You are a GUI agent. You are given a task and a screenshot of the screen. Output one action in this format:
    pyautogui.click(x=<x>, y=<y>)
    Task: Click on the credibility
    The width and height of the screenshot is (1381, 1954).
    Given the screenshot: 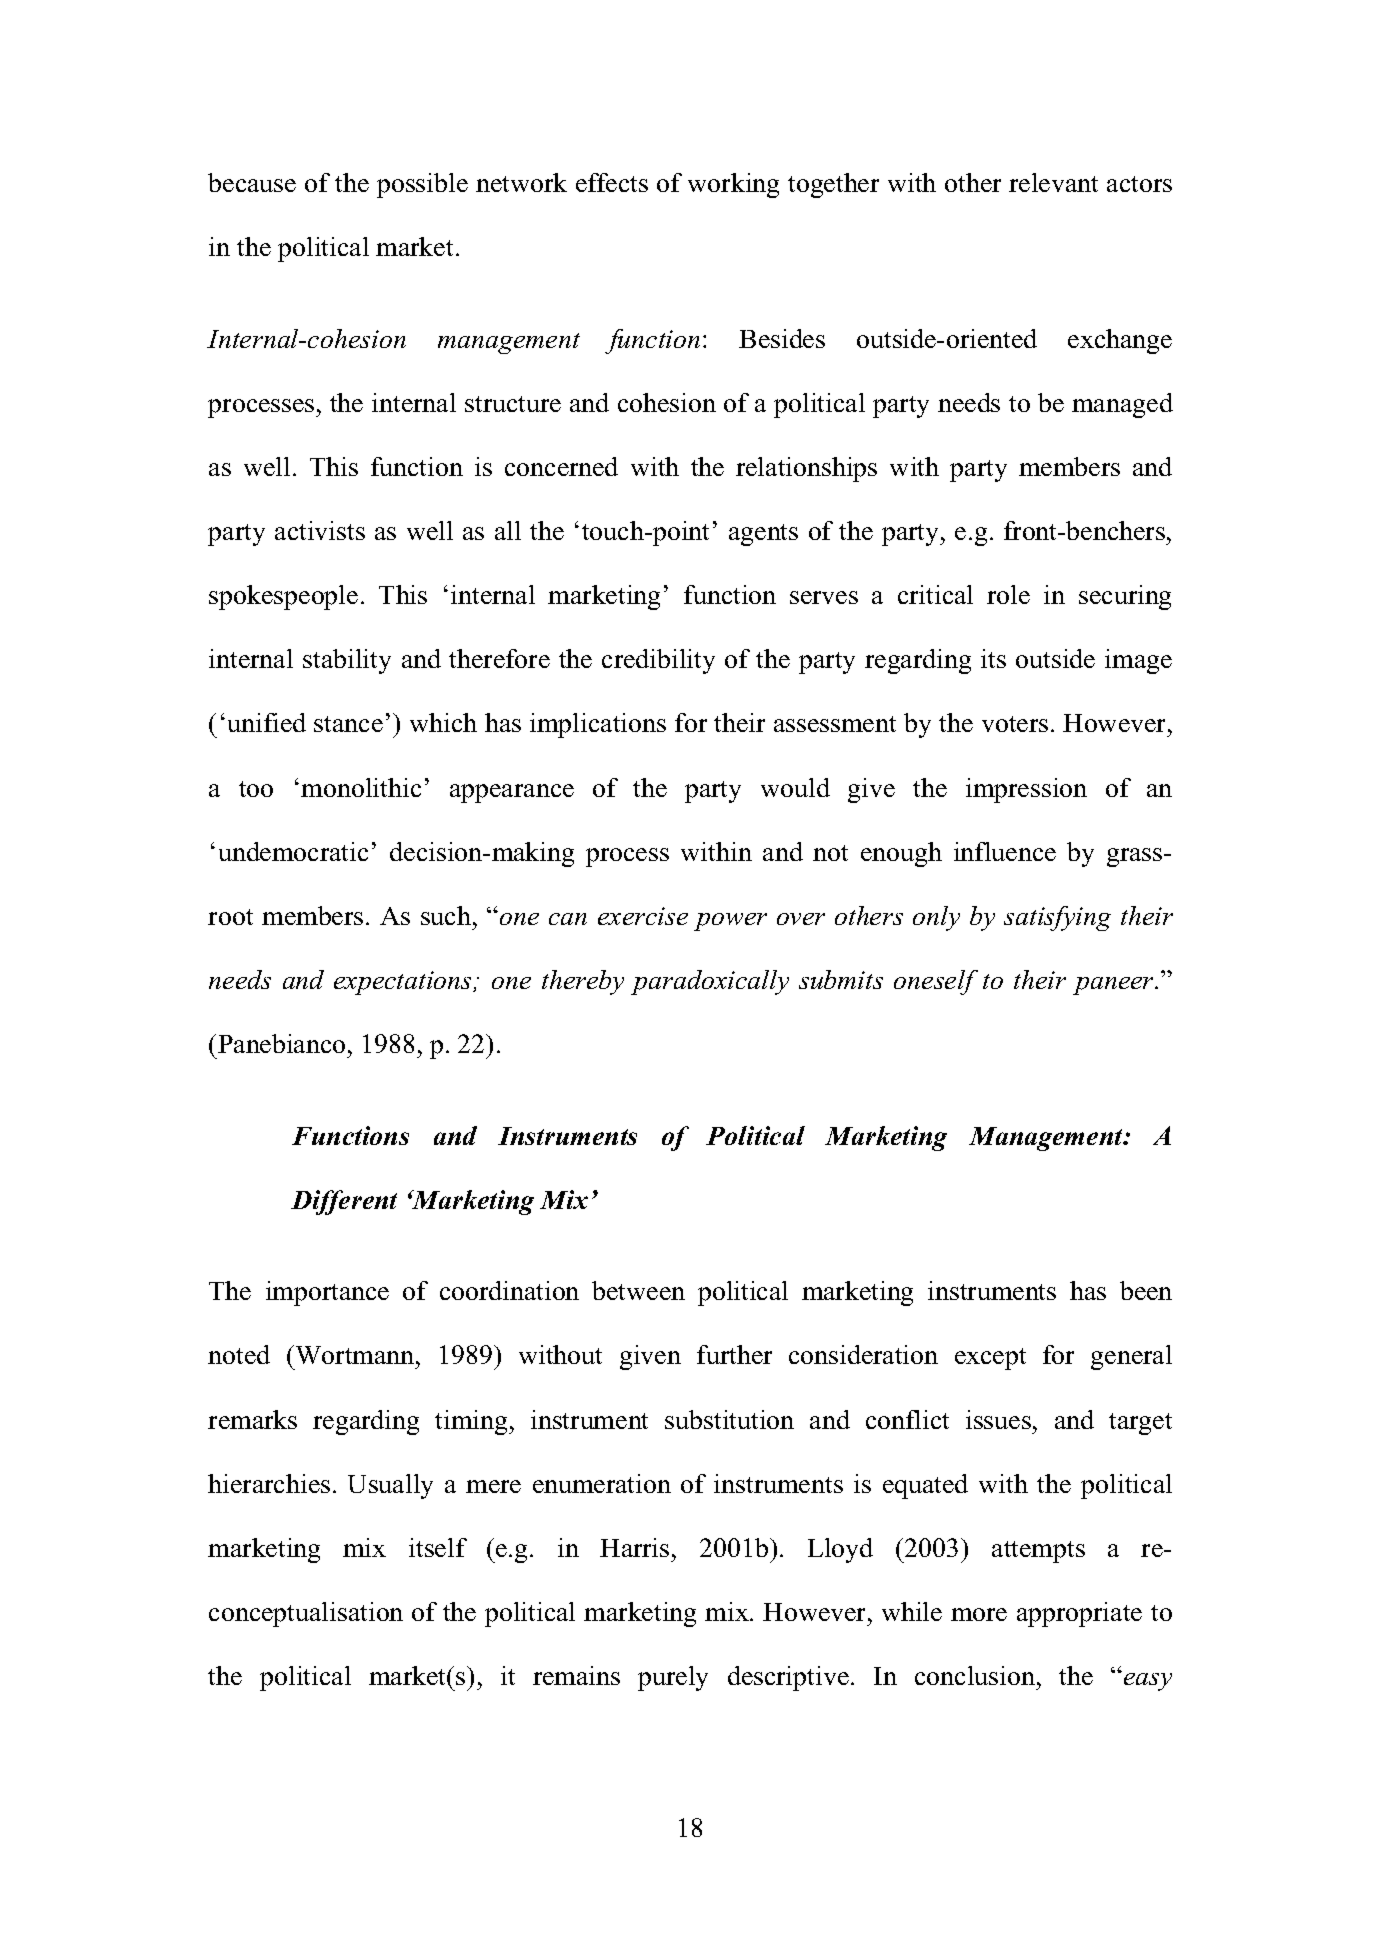 What is the action you would take?
    pyautogui.click(x=658, y=661)
